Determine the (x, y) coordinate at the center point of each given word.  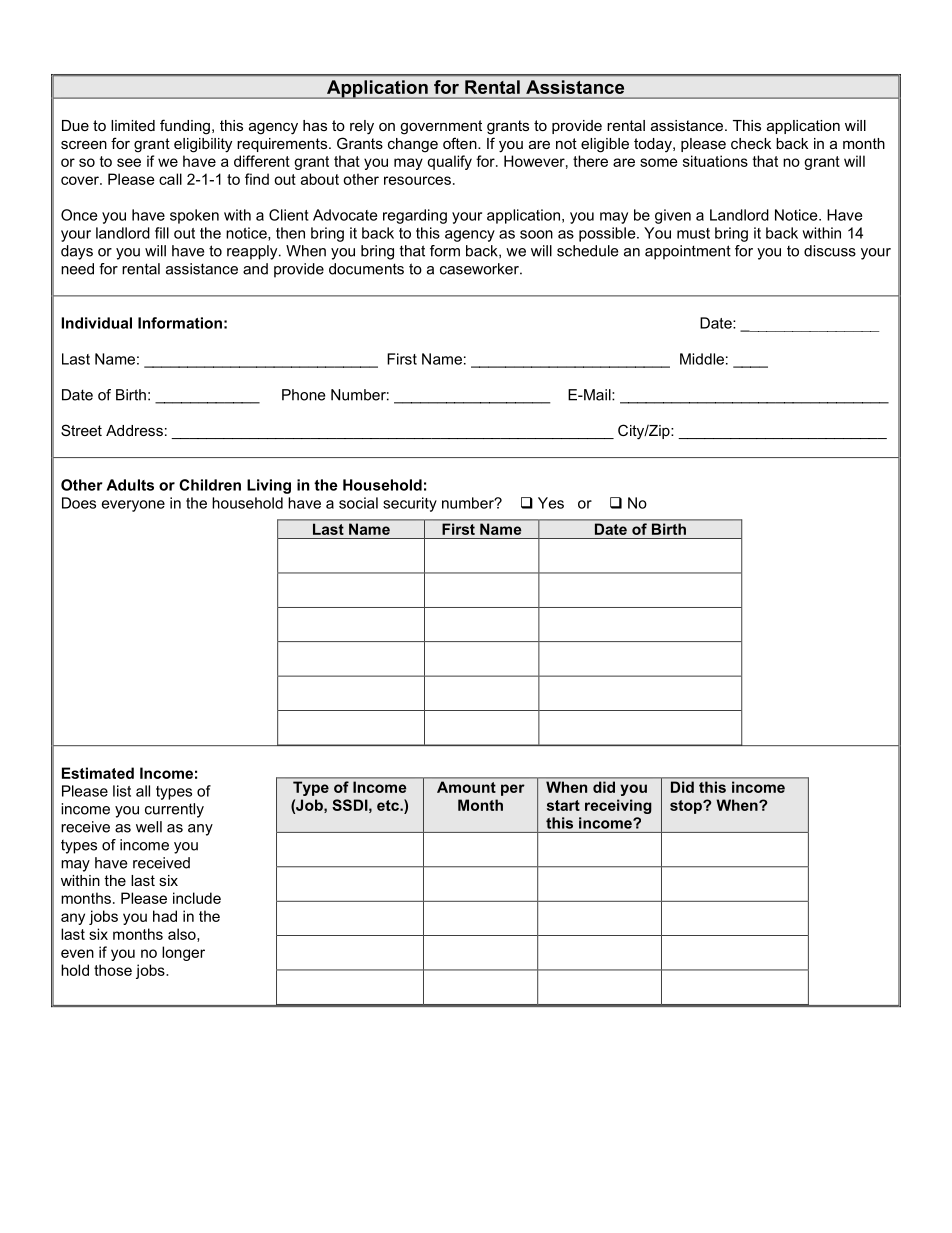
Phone (303, 395)
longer (183, 953)
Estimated (98, 773)
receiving (618, 806)
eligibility (203, 145)
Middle (702, 359)
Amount (466, 787)
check (751, 143)
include (197, 898)
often (461, 143)
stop (687, 807)
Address (134, 430)
